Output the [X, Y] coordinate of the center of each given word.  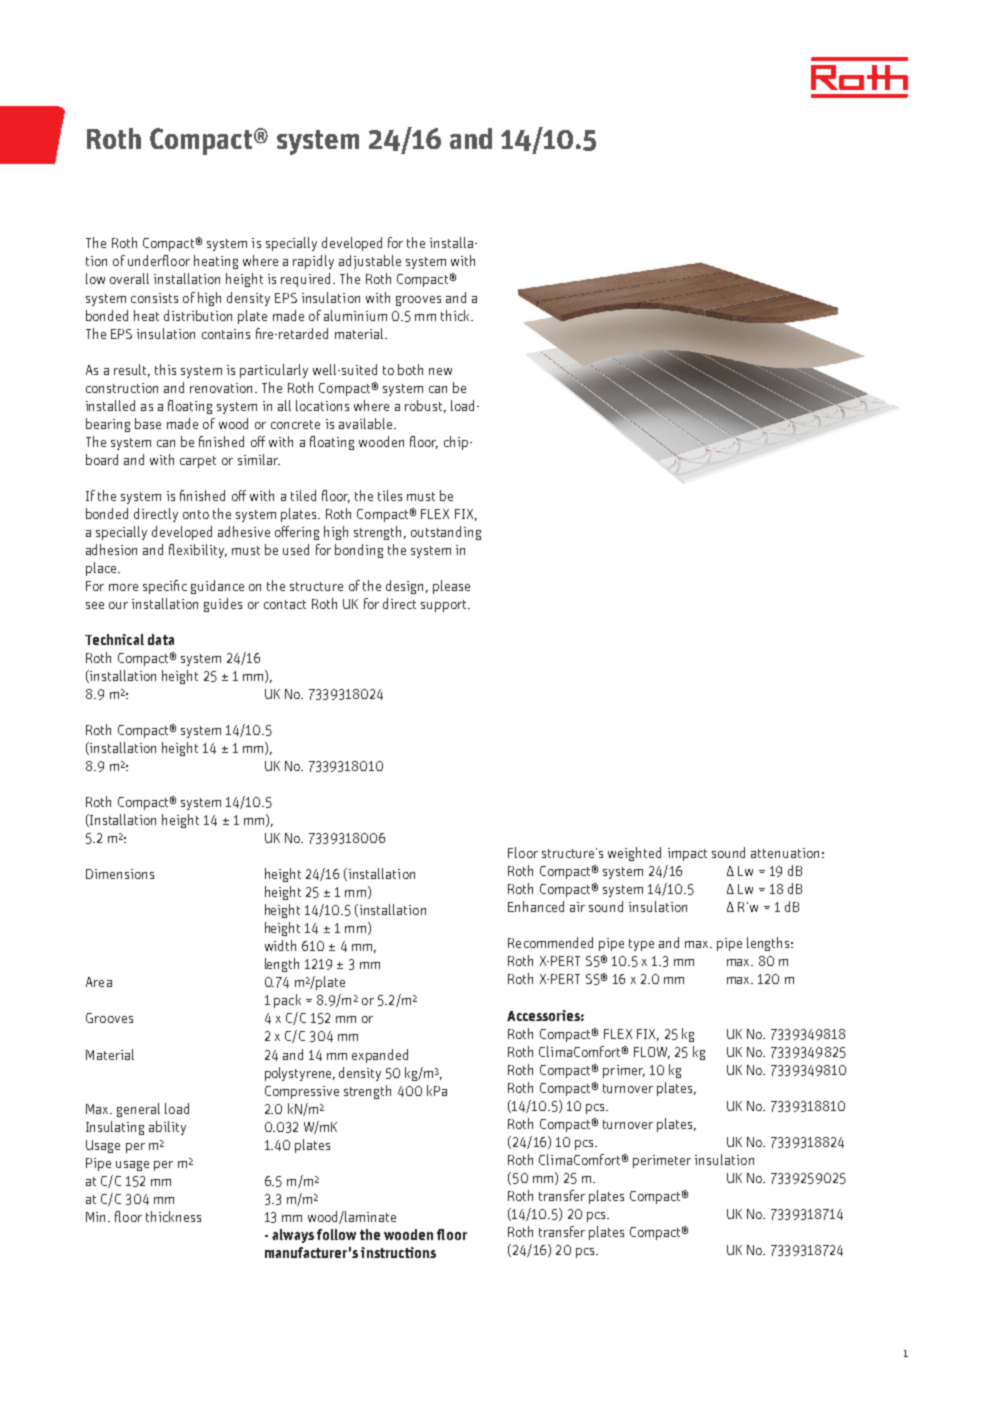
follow [336, 1234]
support [445, 606]
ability [167, 1128]
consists [154, 298]
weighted [634, 854]
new [440, 371]
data [161, 639]
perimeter [662, 1161]
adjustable [370, 262]
